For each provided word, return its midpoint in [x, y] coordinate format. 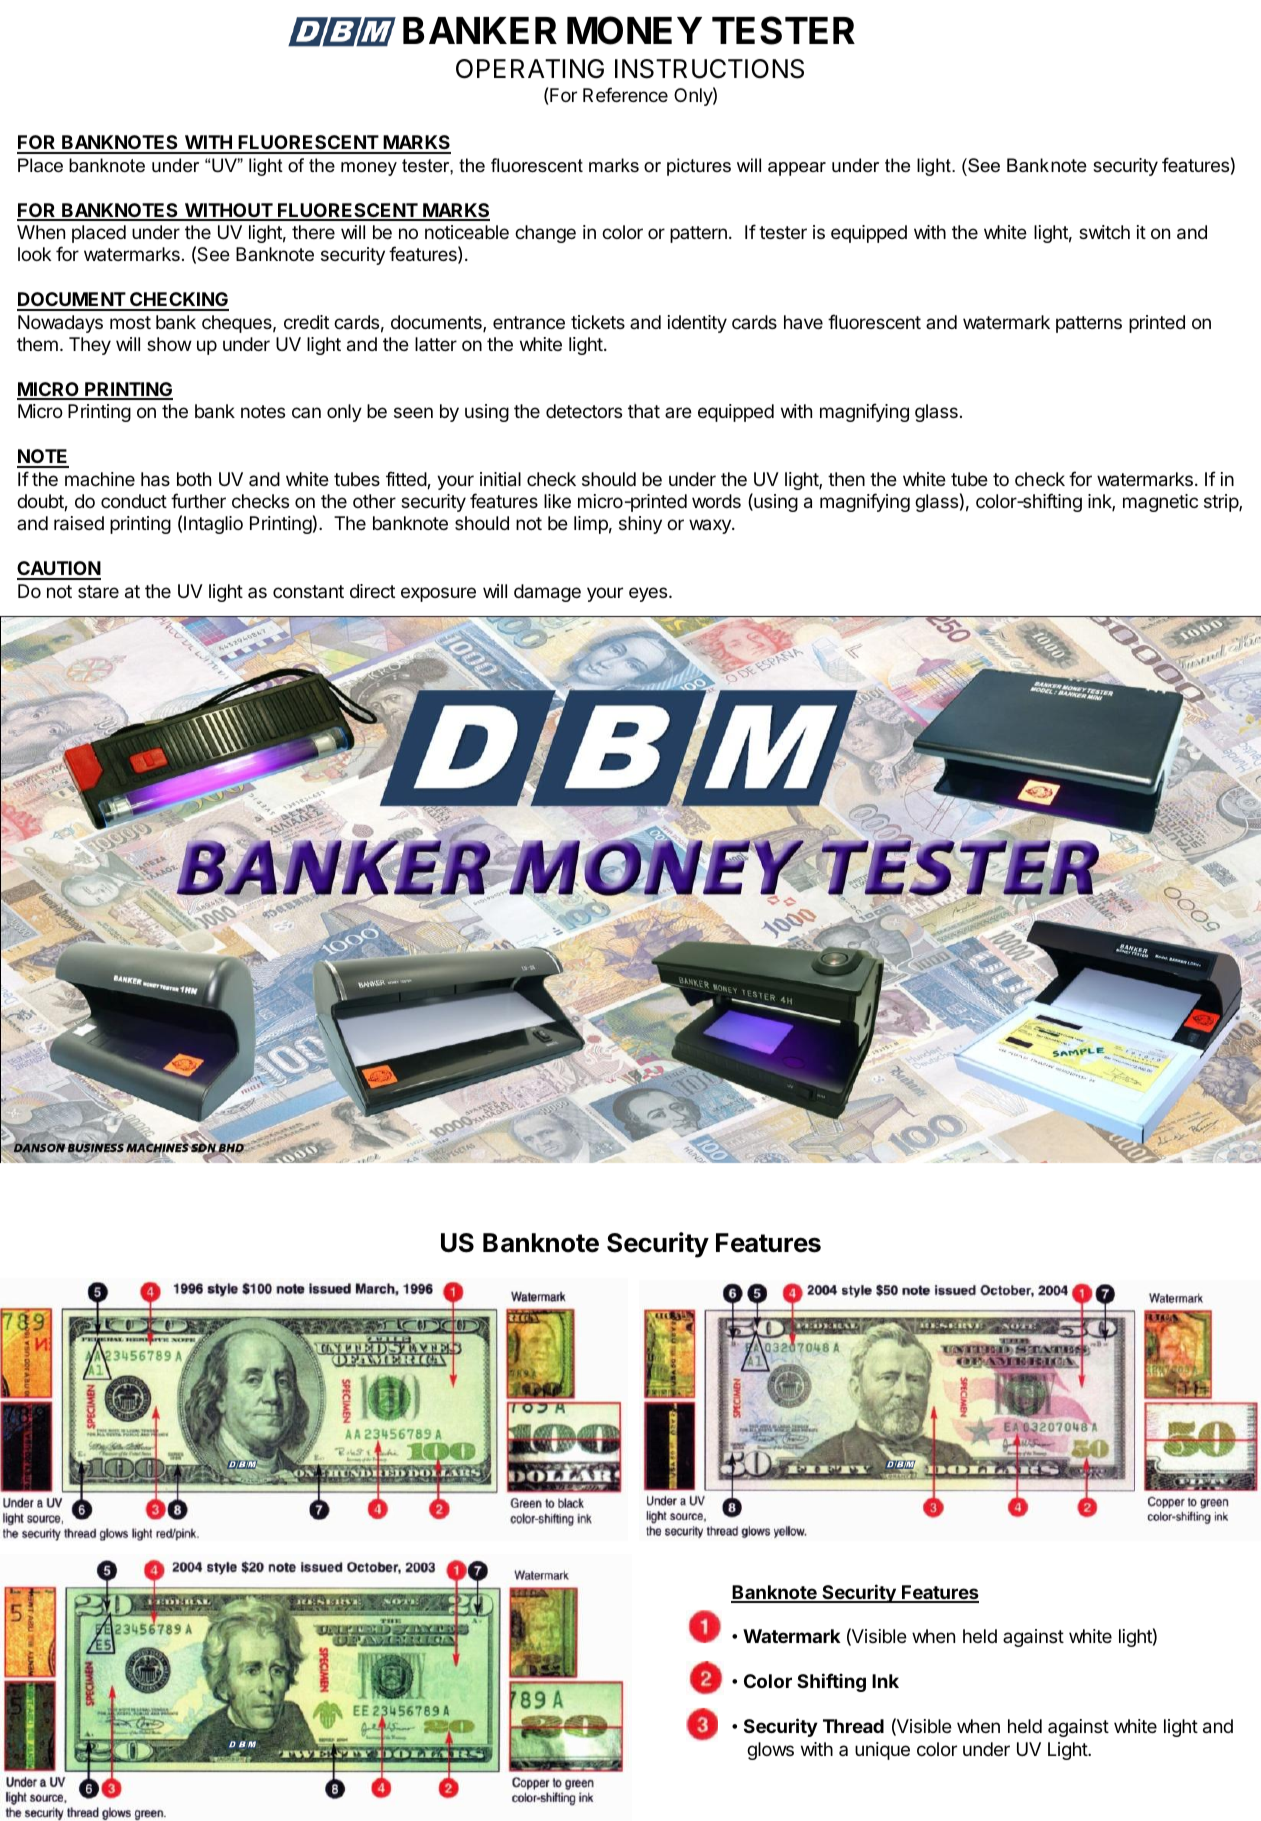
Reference [625, 94]
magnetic [1160, 503]
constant [308, 591]
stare [98, 592]
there [313, 232]
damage [547, 593]
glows [770, 1751]
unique [882, 1751]
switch [1104, 232]
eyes [648, 594]
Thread [853, 1726]
